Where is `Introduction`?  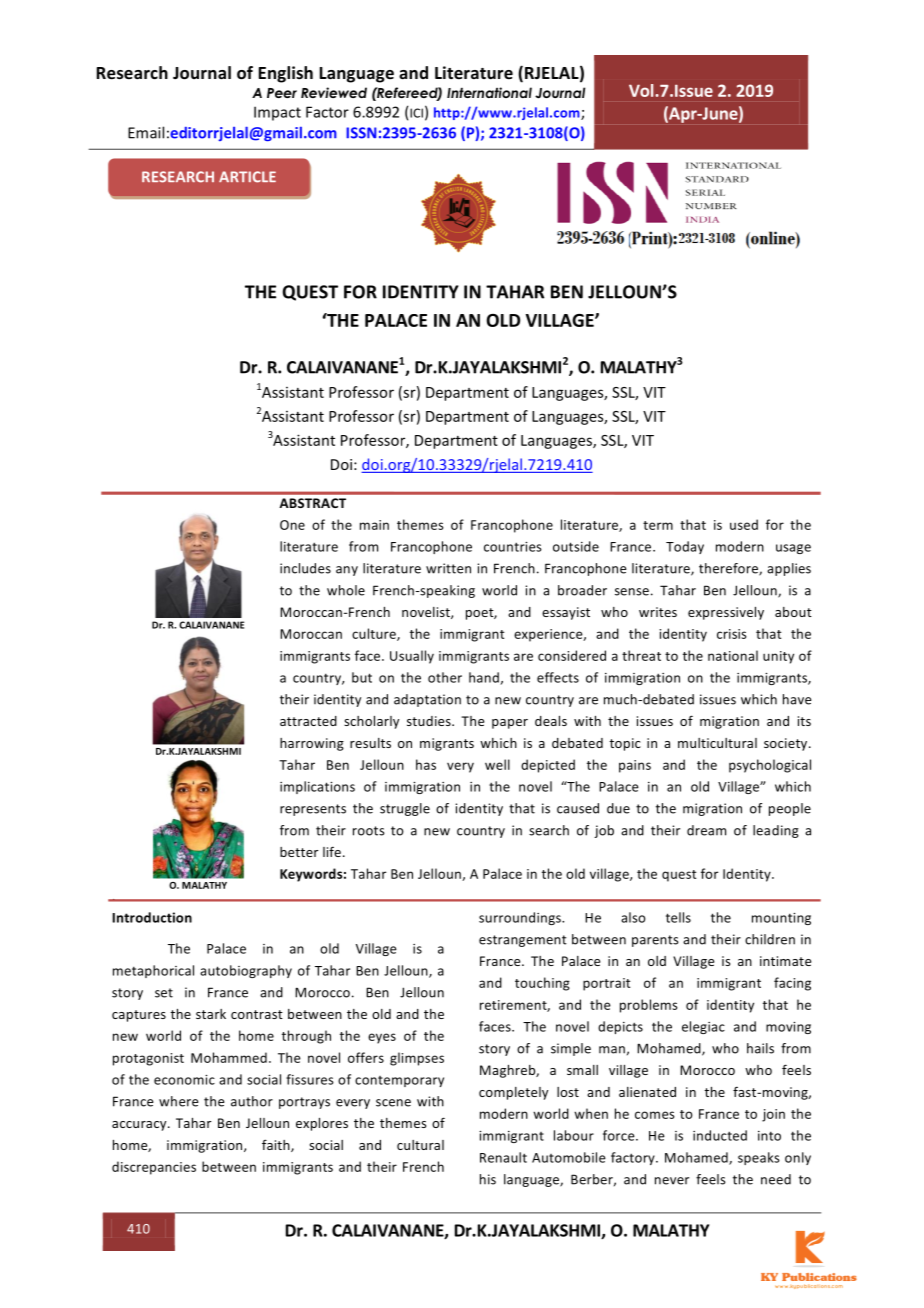
Introduction is located at coordinates (152, 917).
